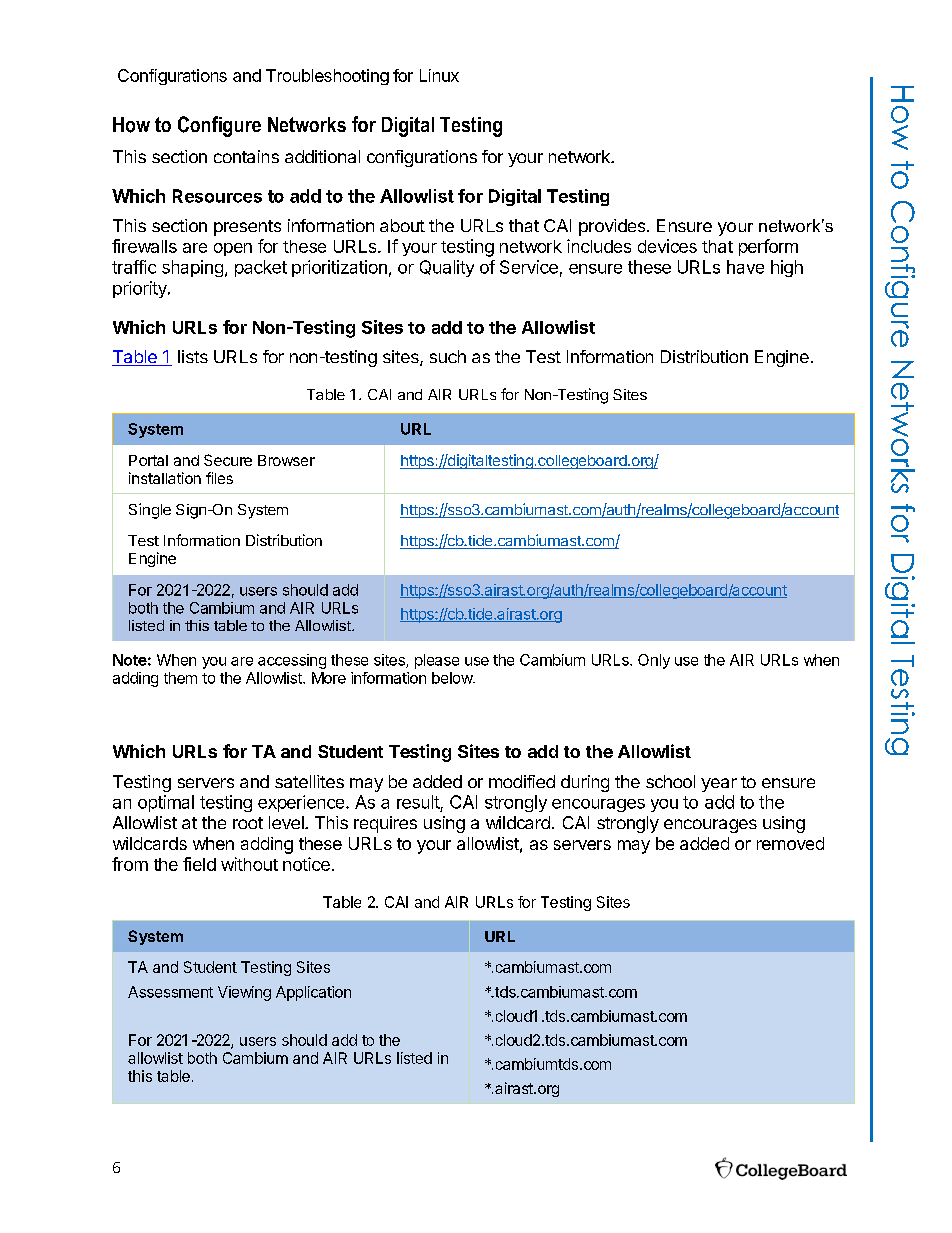 This screenshot has width=952, height=1233. I want to click on optimal, so click(166, 803).
